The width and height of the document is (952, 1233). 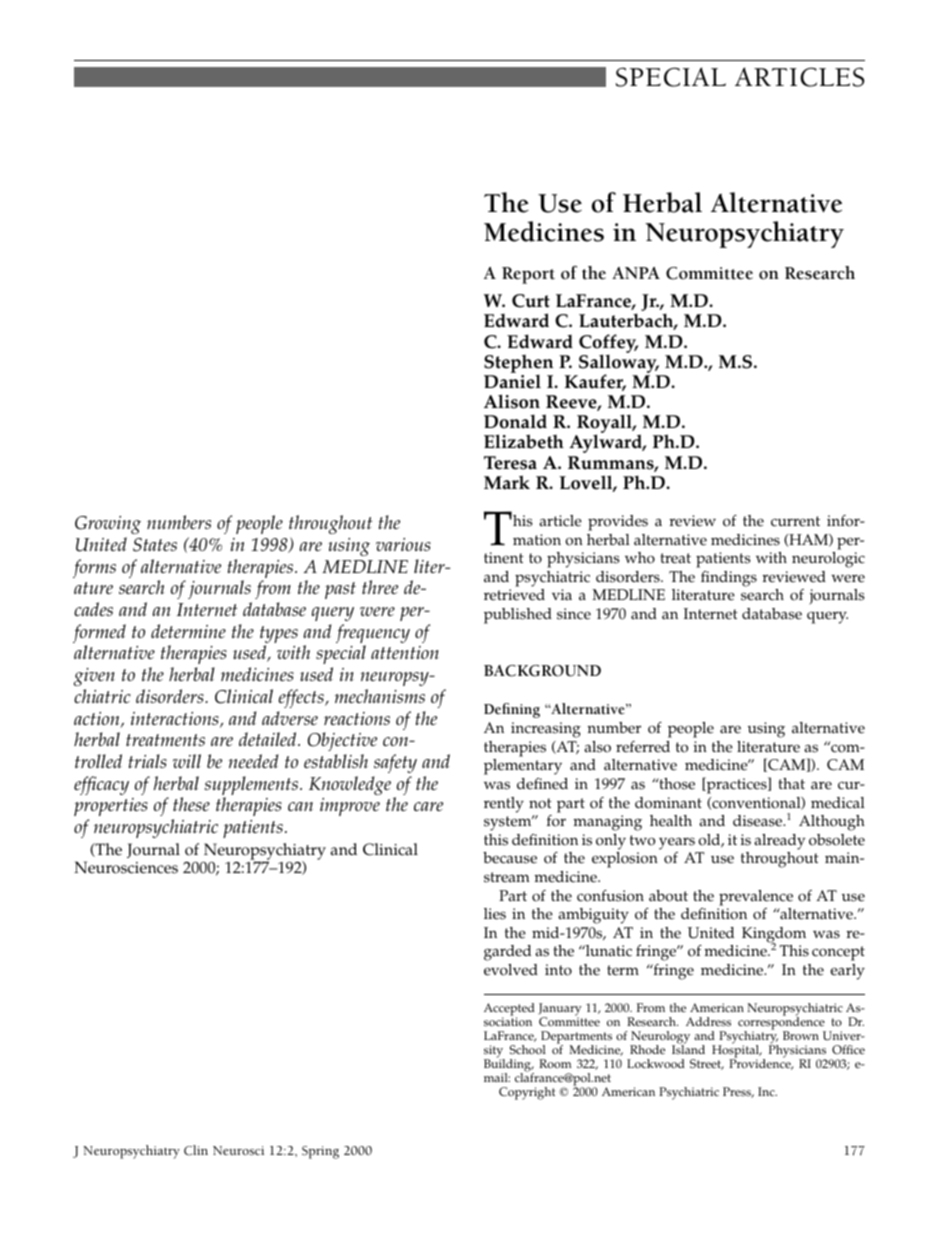 I want to click on Report, so click(x=528, y=275).
